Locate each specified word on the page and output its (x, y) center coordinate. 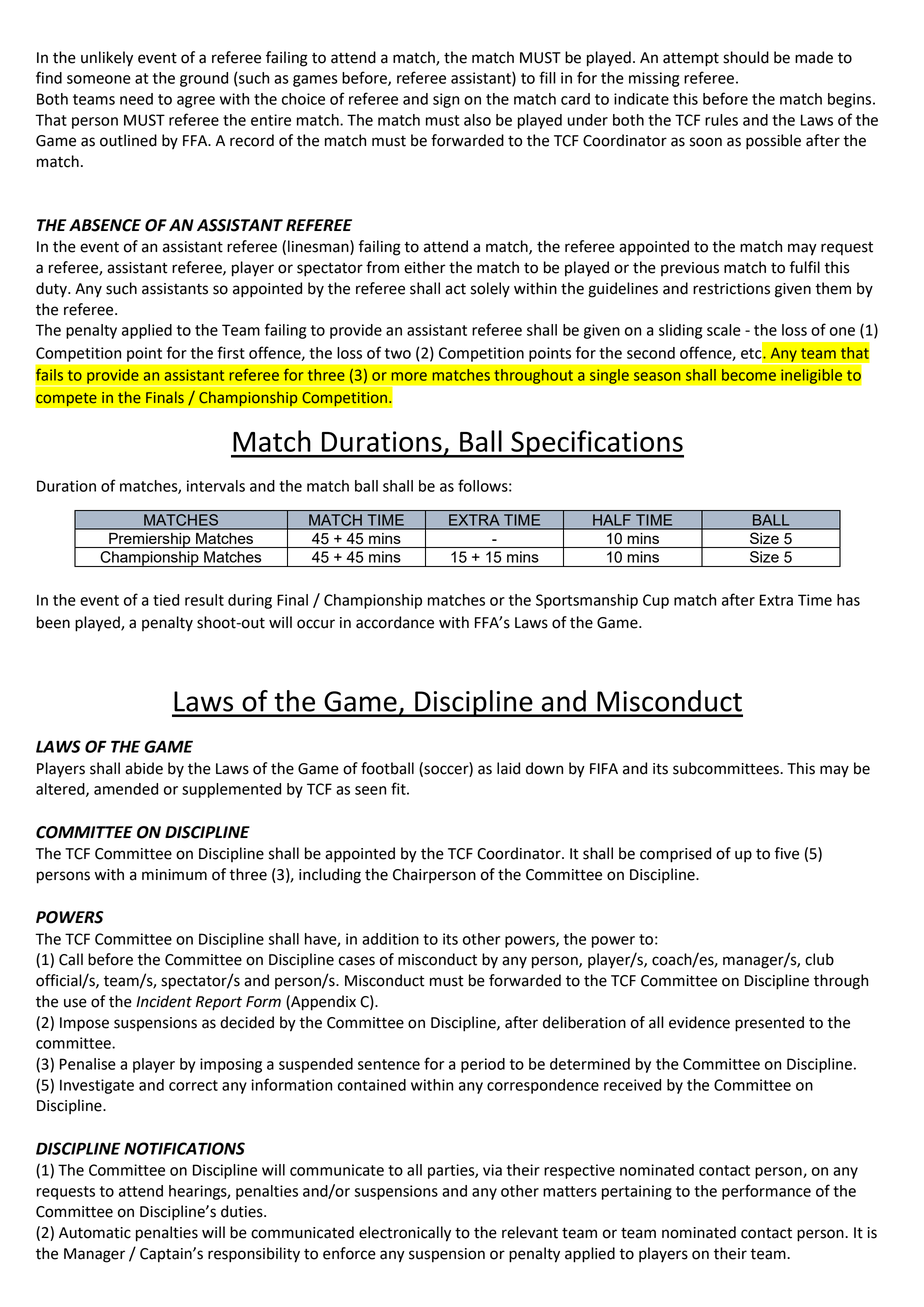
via (492, 1170)
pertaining (637, 1192)
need (136, 99)
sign (446, 100)
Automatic (95, 1233)
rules (721, 120)
